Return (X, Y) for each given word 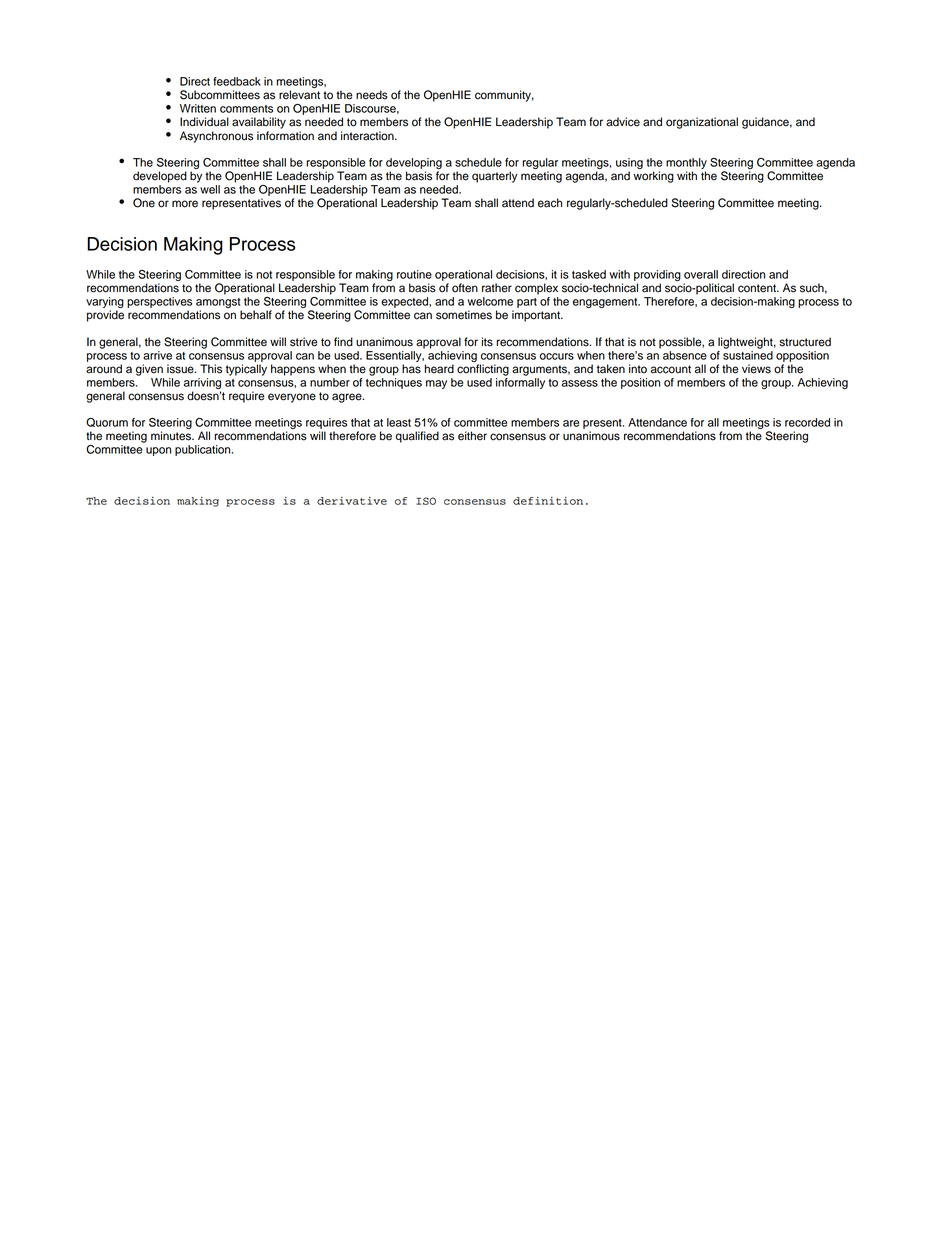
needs (372, 95)
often (465, 288)
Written (198, 108)
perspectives (159, 304)
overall (701, 274)
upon (158, 451)
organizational (702, 123)
